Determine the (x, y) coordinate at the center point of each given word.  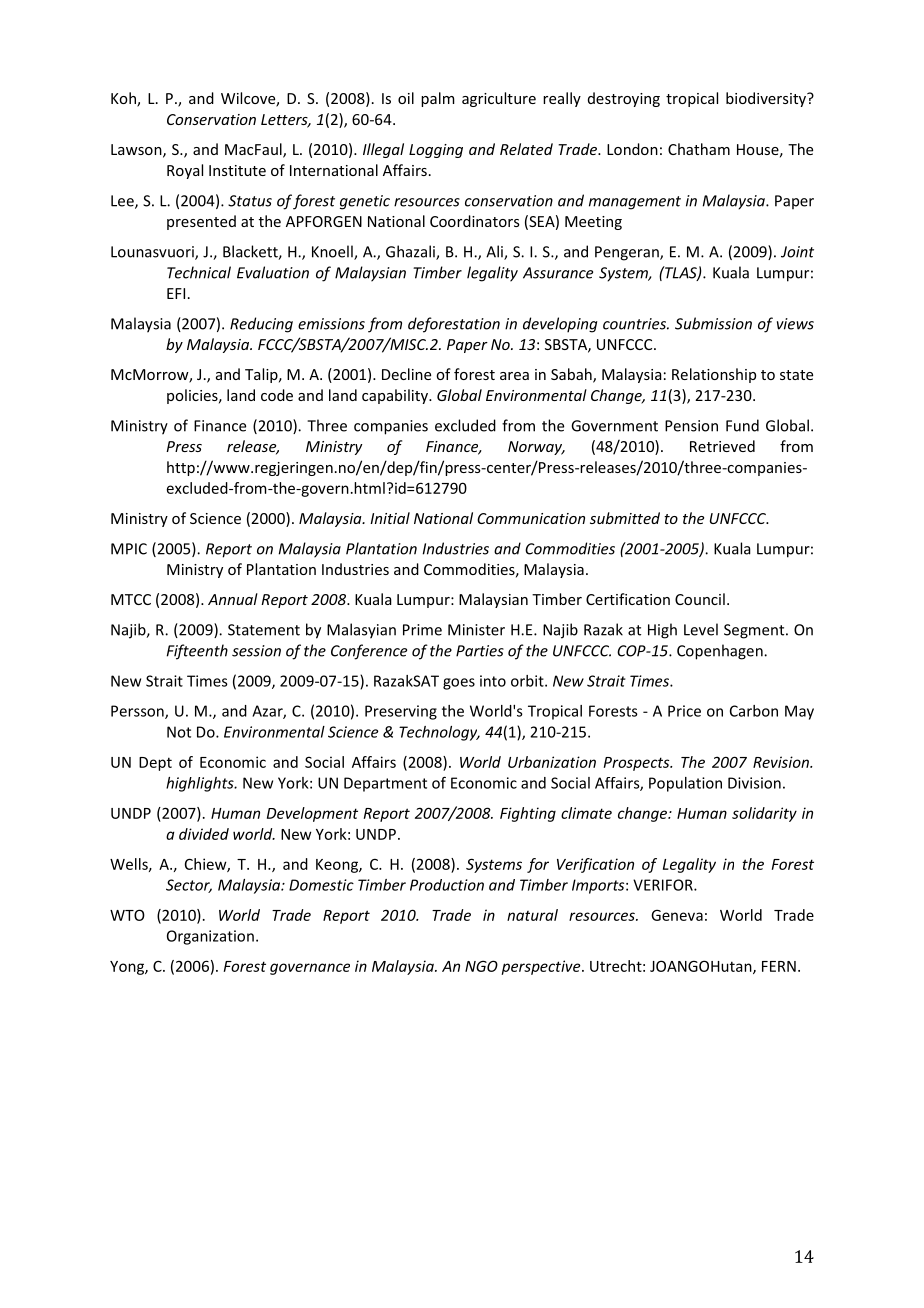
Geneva (677, 915)
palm (438, 99)
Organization (210, 937)
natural (532, 915)
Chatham (699, 149)
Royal (185, 171)
